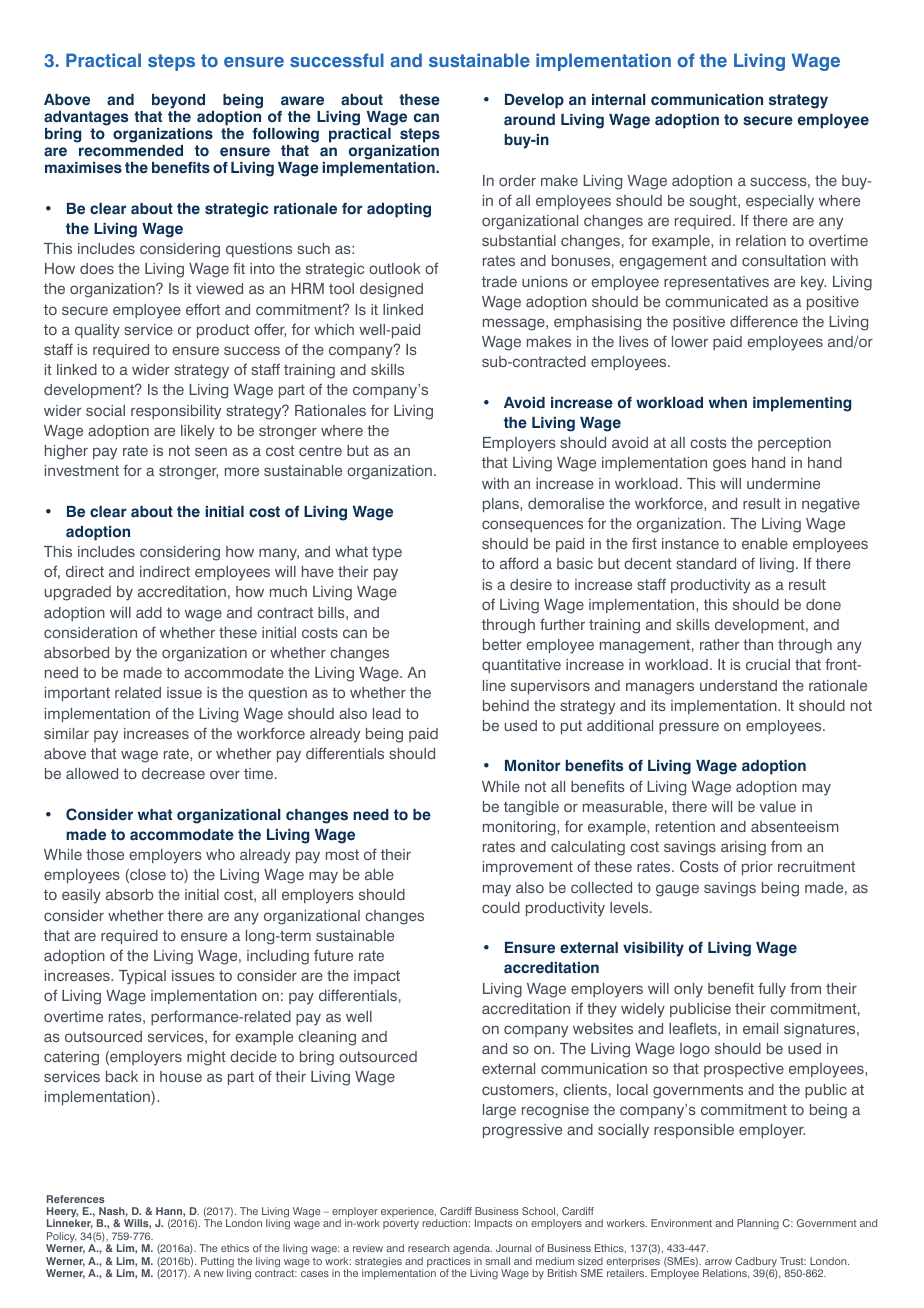 This image has width=924, height=1308. Describe the element at coordinates (428, 1248) in the image. I see `research` at that location.
